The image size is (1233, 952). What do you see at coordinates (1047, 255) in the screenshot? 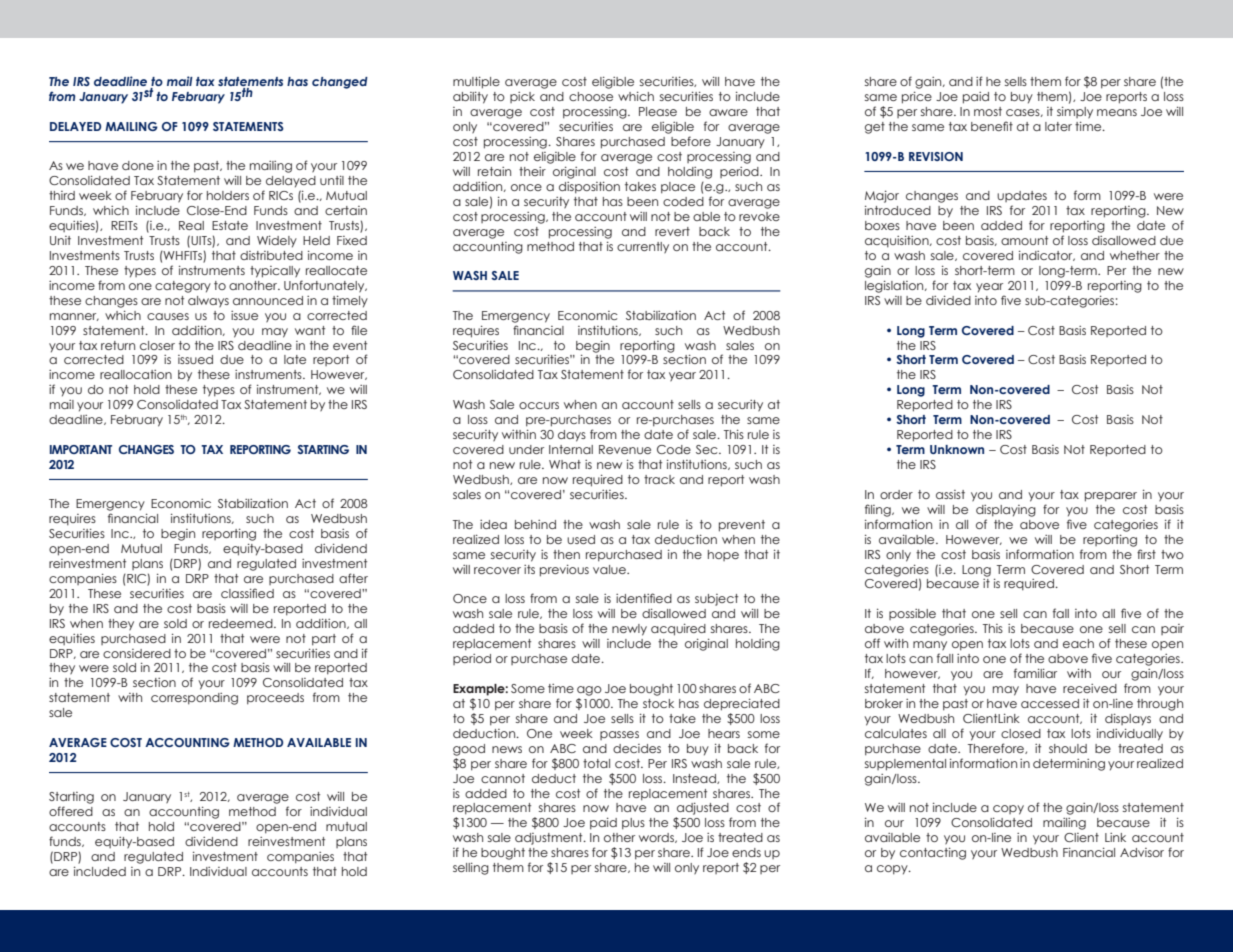
I see `indicator` at bounding box center [1047, 255].
